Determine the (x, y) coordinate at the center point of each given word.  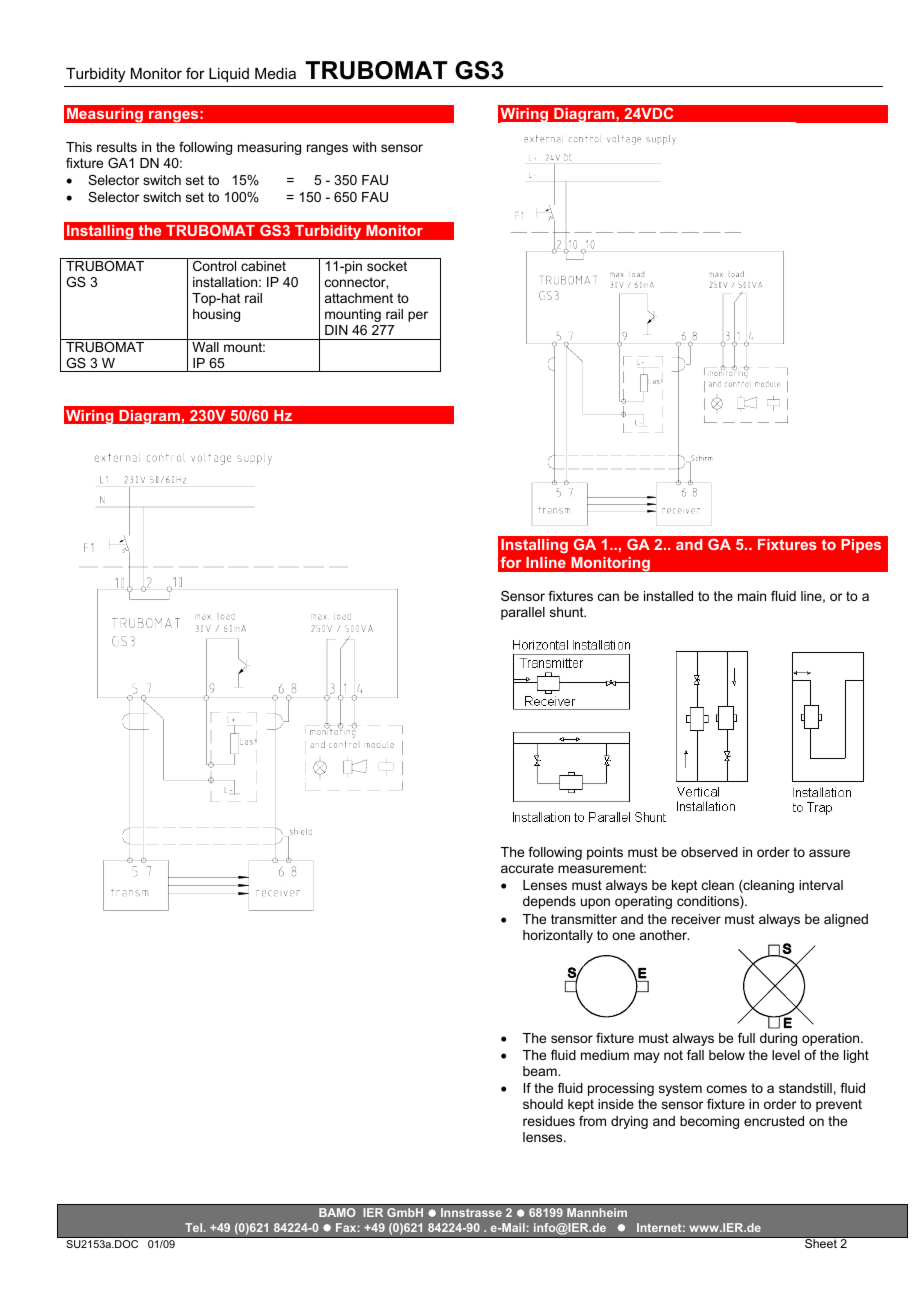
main (752, 596)
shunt (568, 612)
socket (387, 266)
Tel (195, 1227)
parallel (523, 613)
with (364, 147)
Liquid (229, 75)
